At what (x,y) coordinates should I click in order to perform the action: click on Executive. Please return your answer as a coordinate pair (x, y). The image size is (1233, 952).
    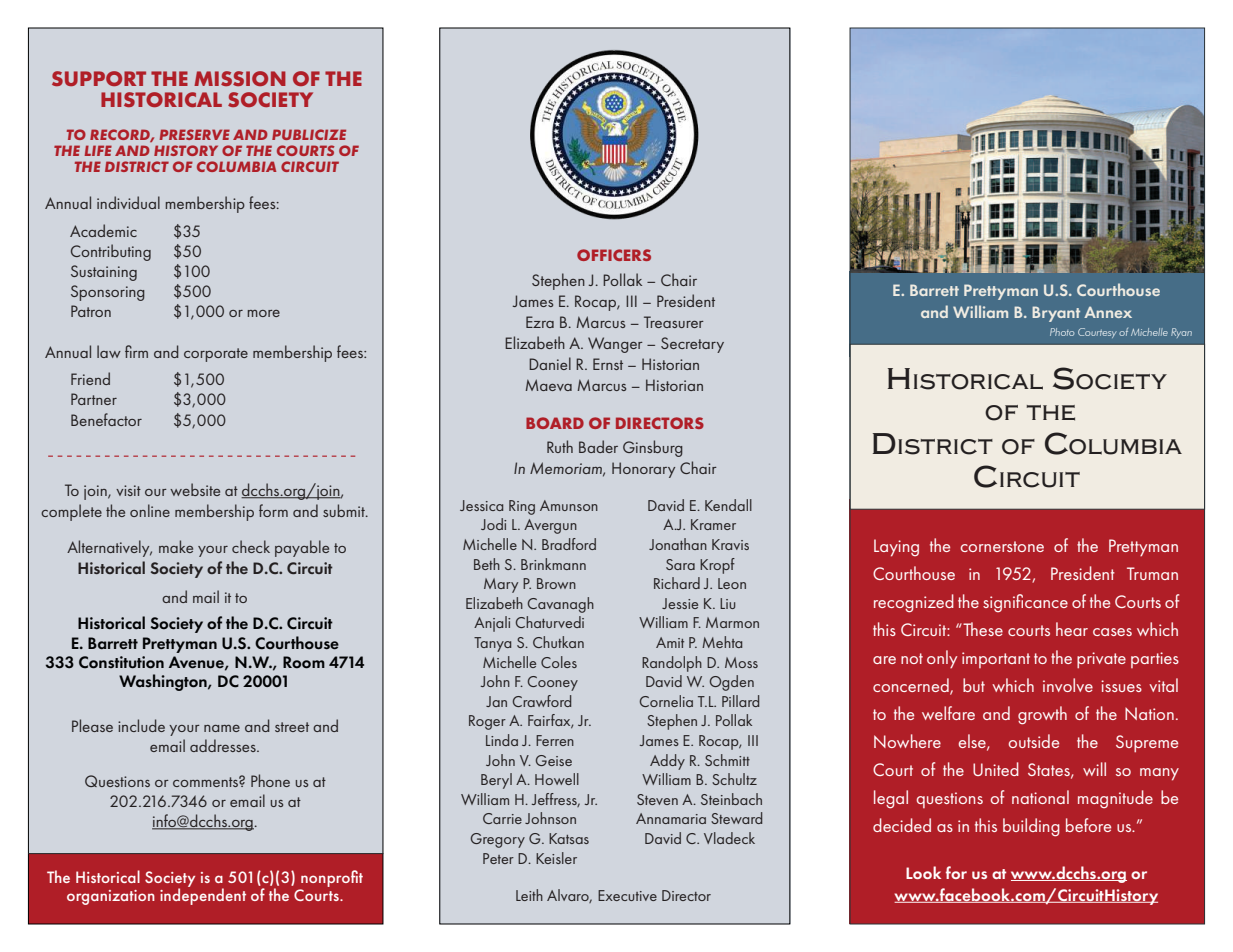
    Looking at the image, I should click on (627, 895).
